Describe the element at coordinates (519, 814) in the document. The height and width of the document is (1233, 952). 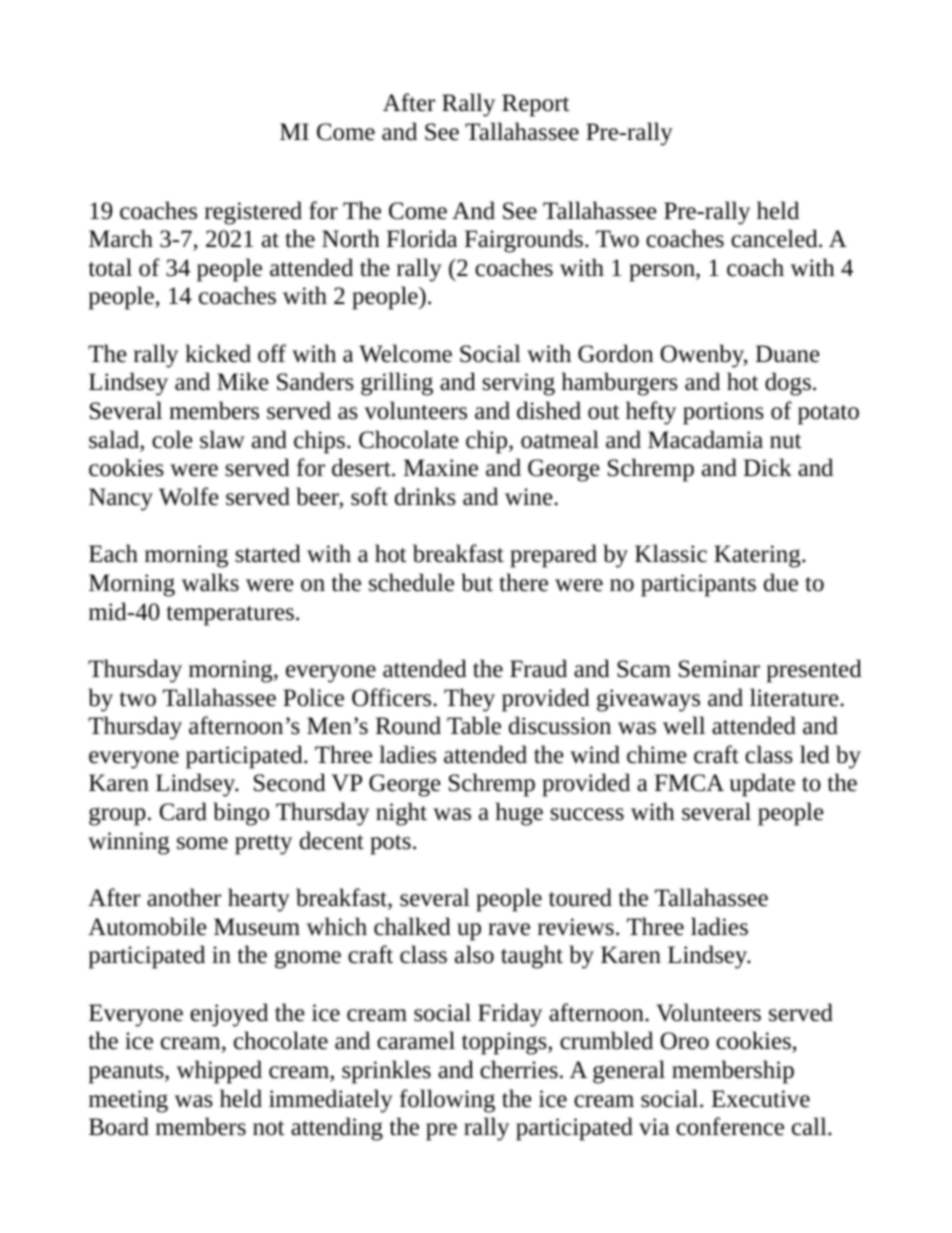
I see `huge` at that location.
